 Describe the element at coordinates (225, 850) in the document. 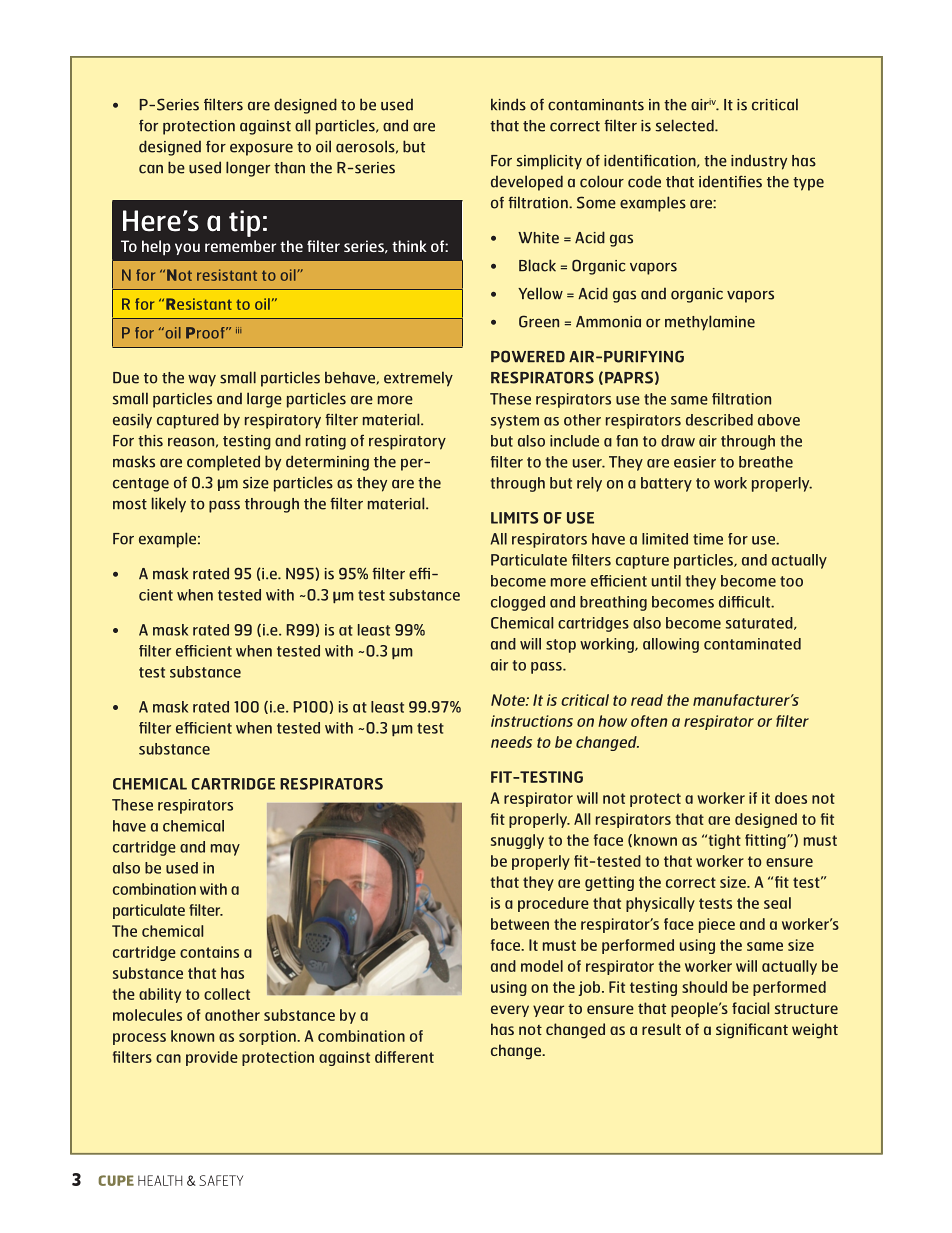

I see `may` at that location.
